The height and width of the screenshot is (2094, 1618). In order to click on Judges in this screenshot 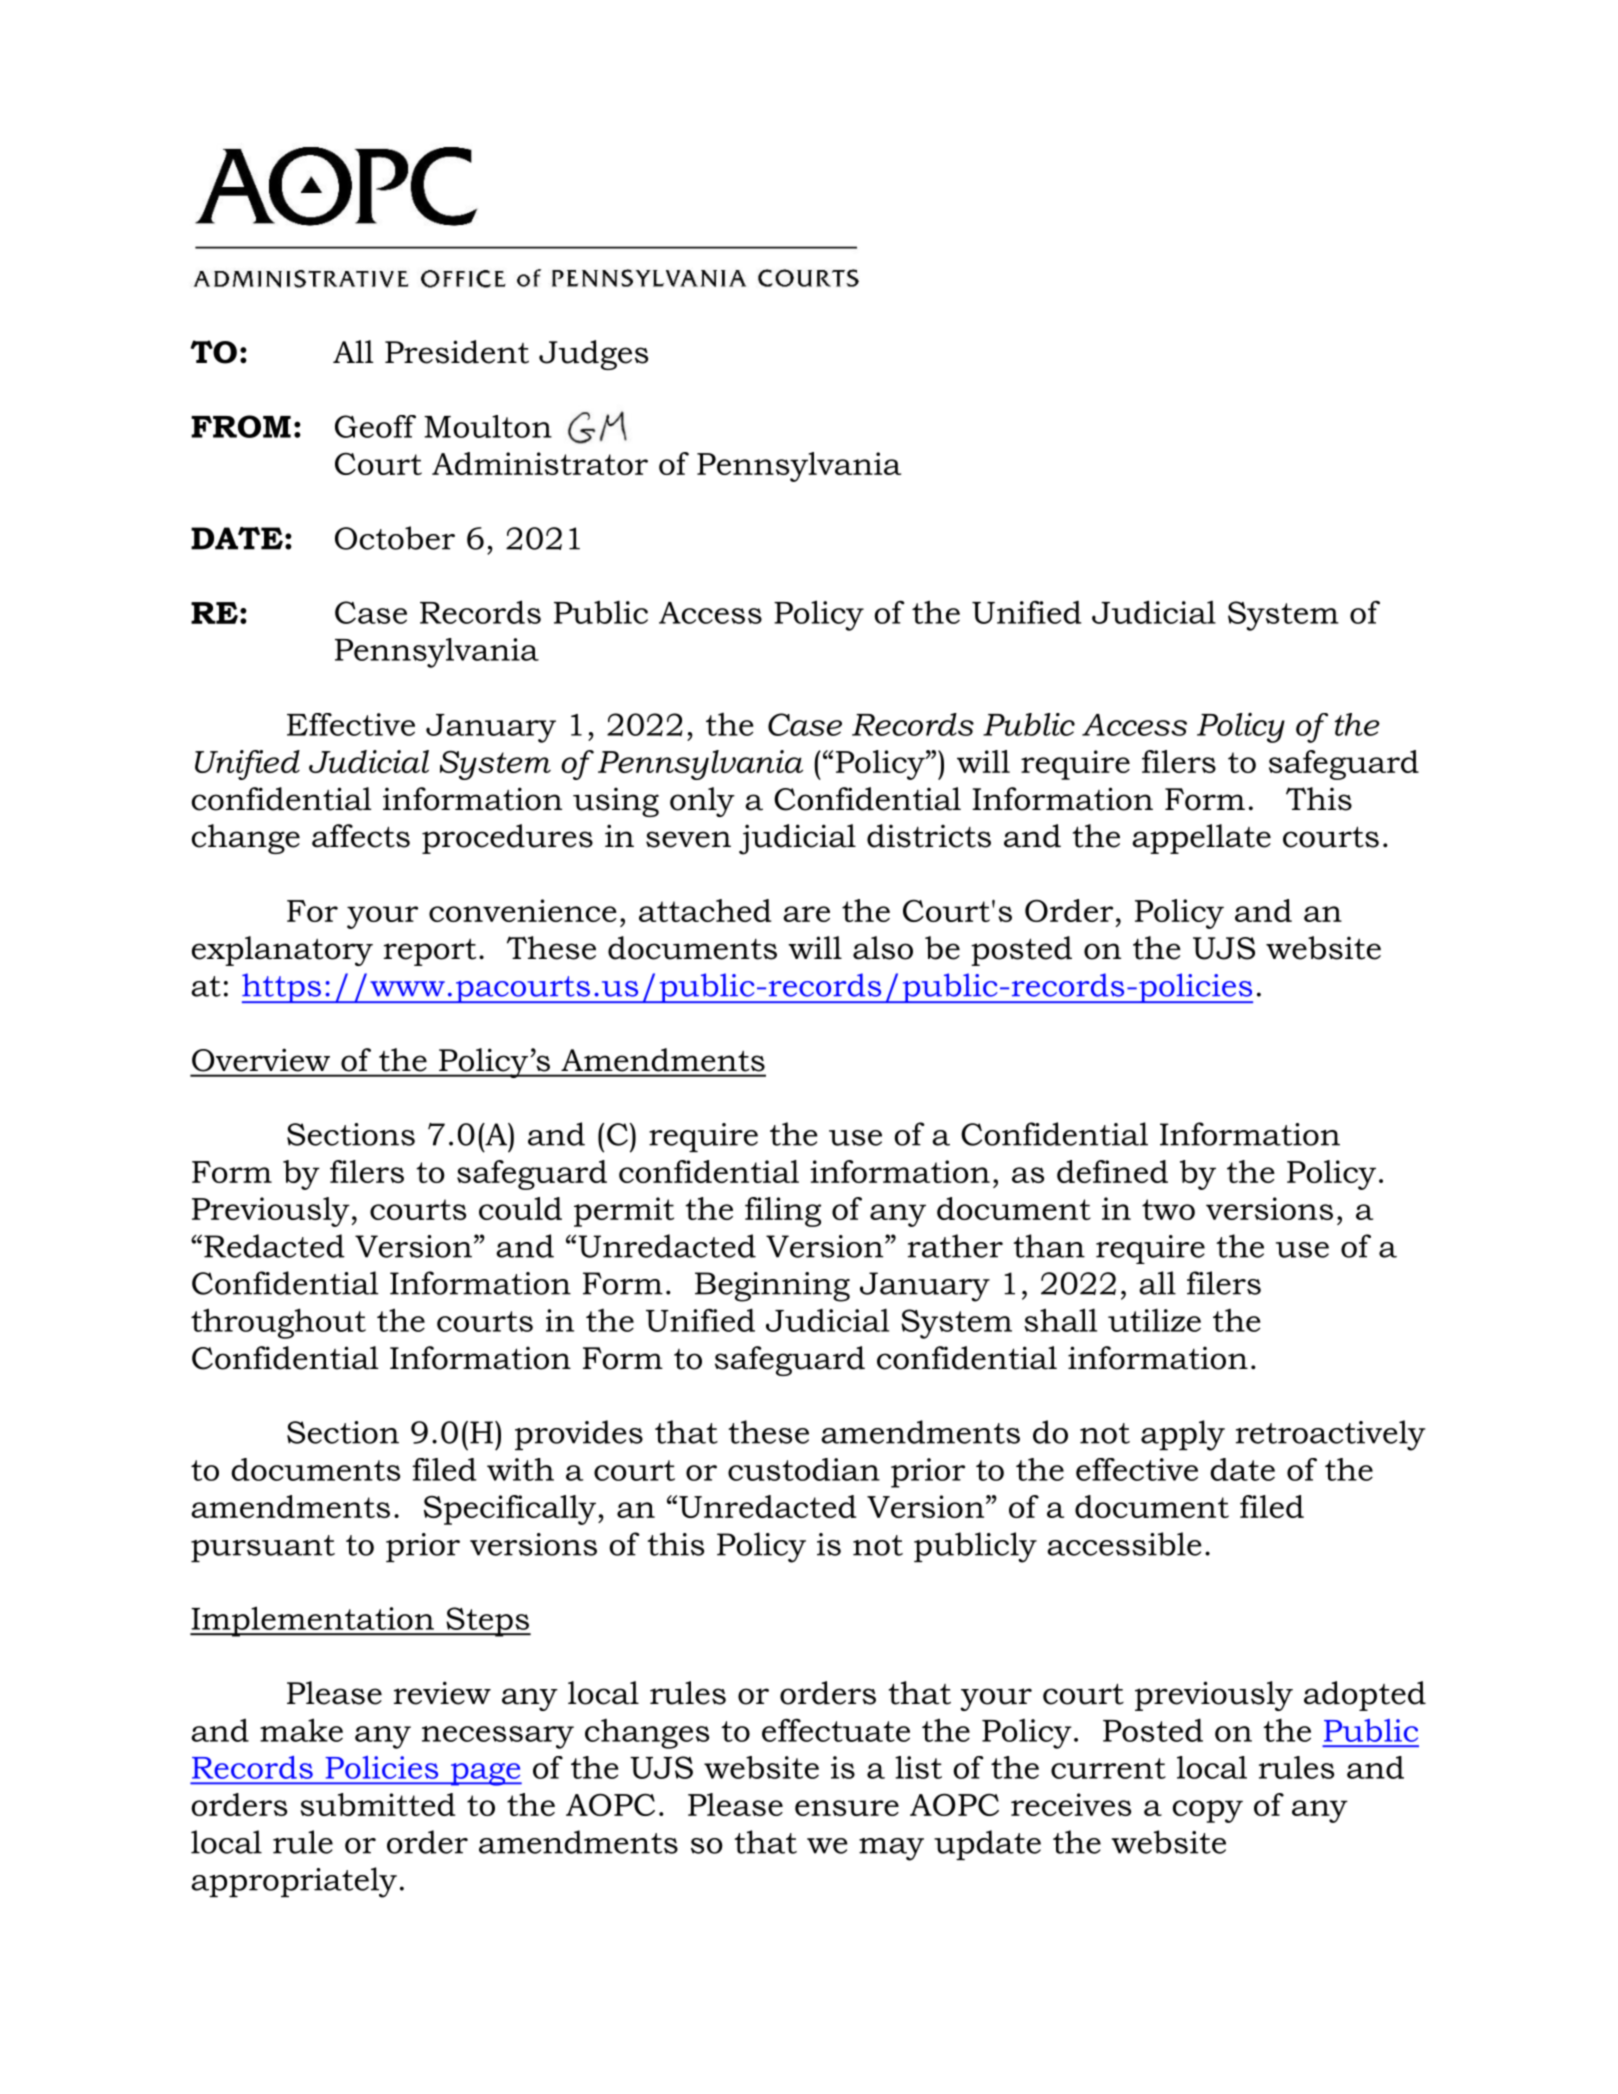, I will do `click(593, 355)`.
